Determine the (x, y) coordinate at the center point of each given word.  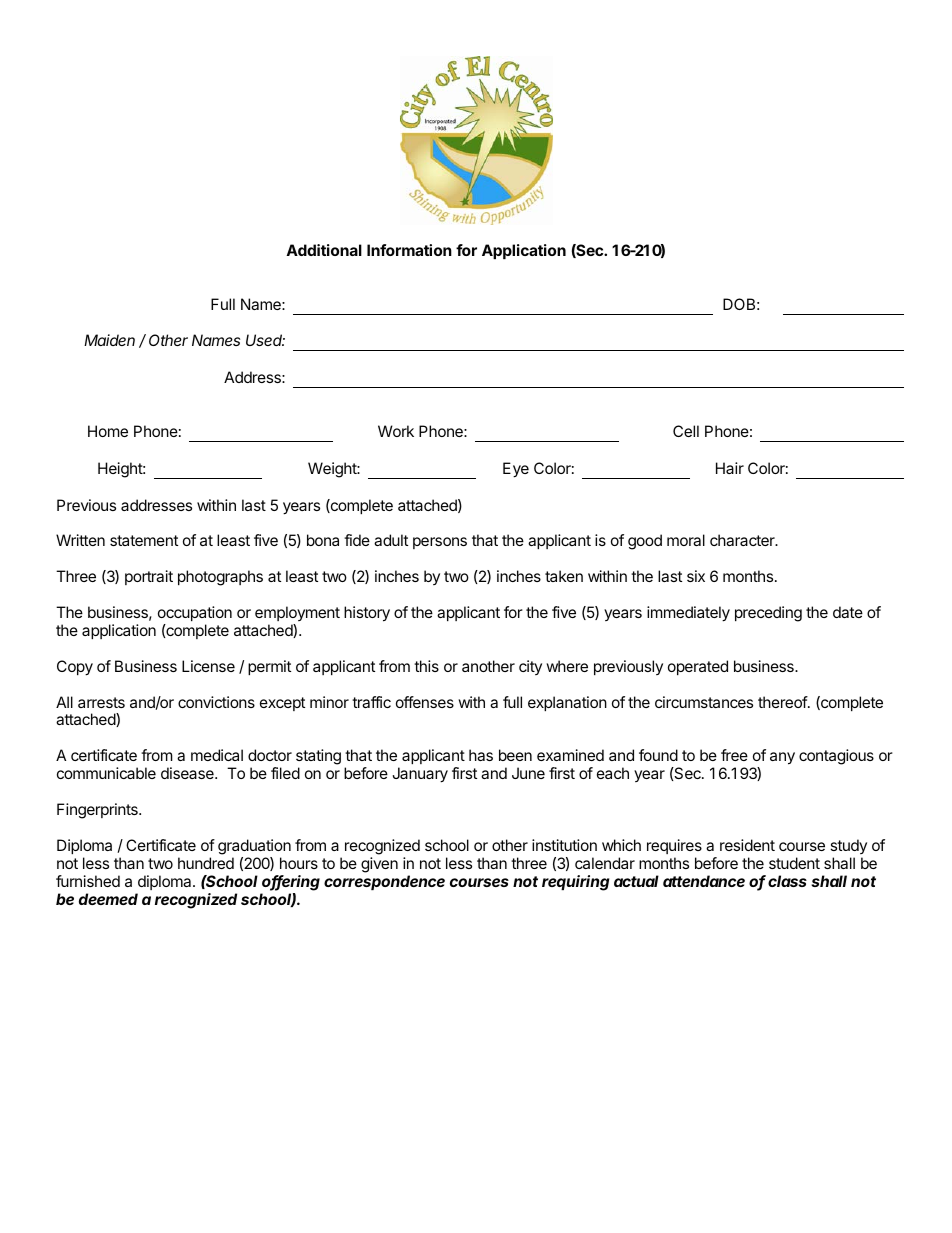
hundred (206, 863)
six (696, 576)
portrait (149, 577)
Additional (324, 250)
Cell (686, 431)
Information (409, 250)
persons (440, 543)
